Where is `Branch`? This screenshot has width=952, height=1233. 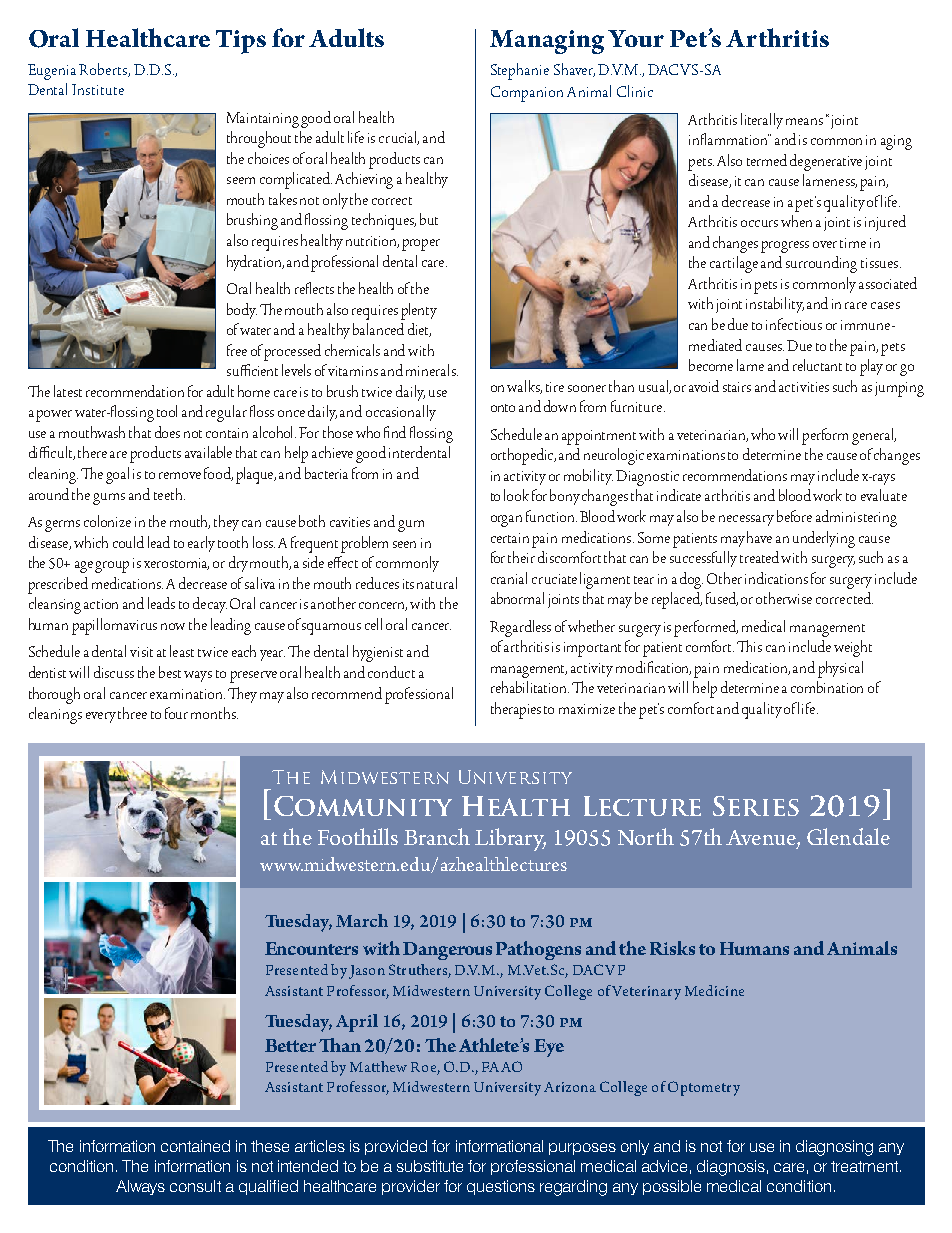 Branch is located at coordinates (437, 836).
